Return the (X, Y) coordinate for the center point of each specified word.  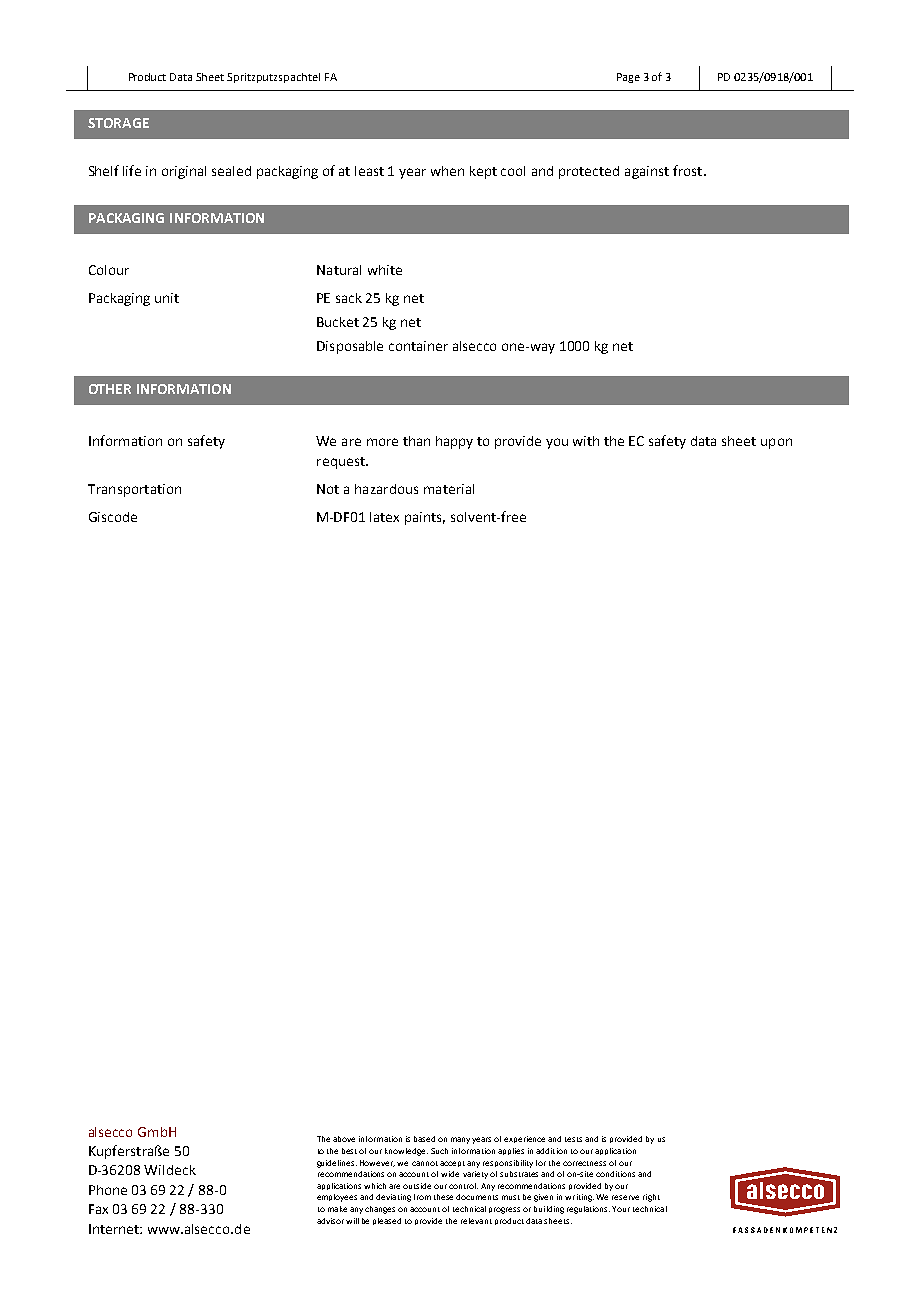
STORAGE (118, 123)
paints (425, 518)
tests (573, 1139)
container (418, 346)
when (447, 171)
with (586, 441)
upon (776, 443)
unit (167, 298)
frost (689, 170)
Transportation (134, 490)
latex (384, 517)
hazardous (386, 489)
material (449, 489)
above (344, 1139)
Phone (108, 1190)
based (424, 1139)
